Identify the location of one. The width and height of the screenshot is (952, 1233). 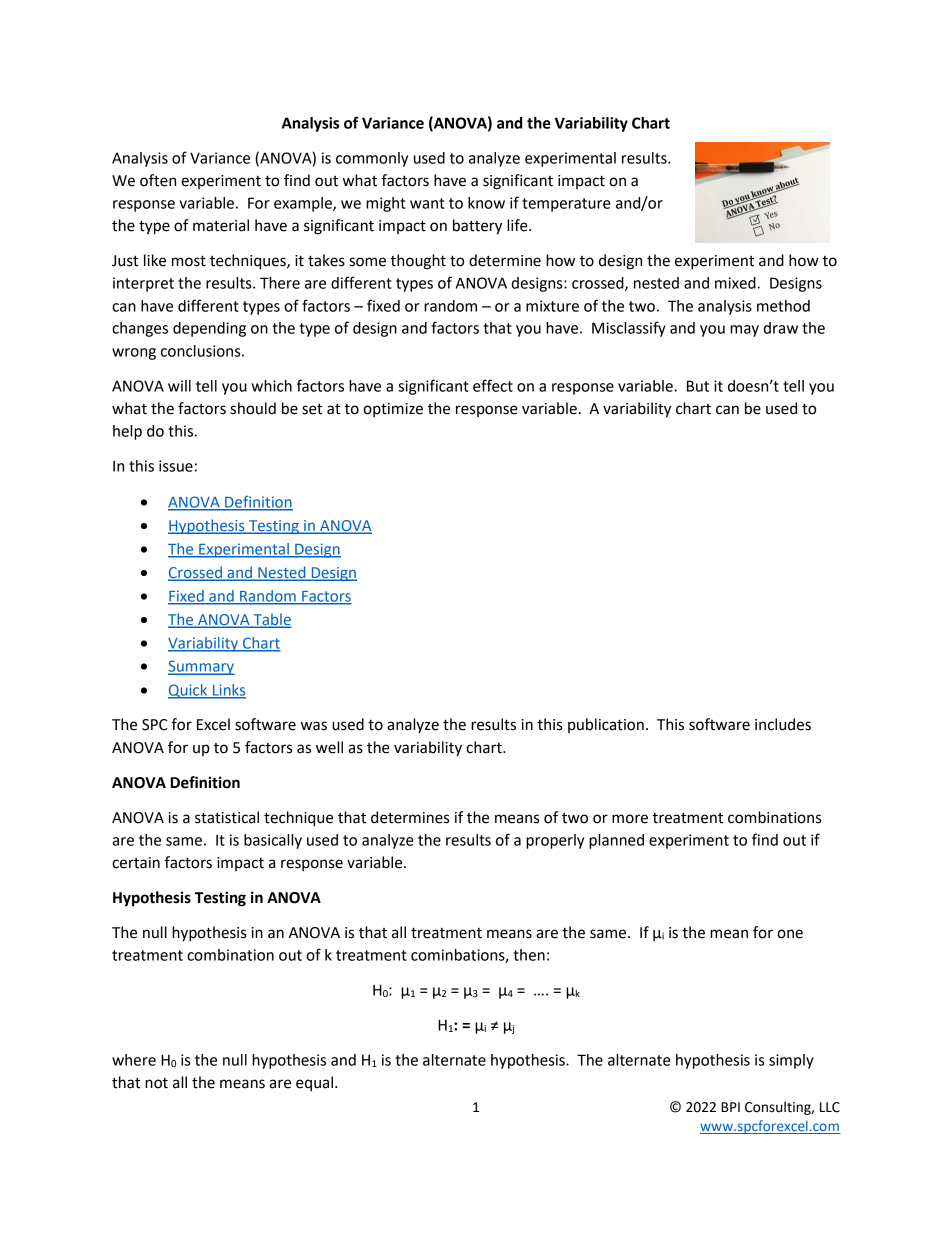
(790, 934).
